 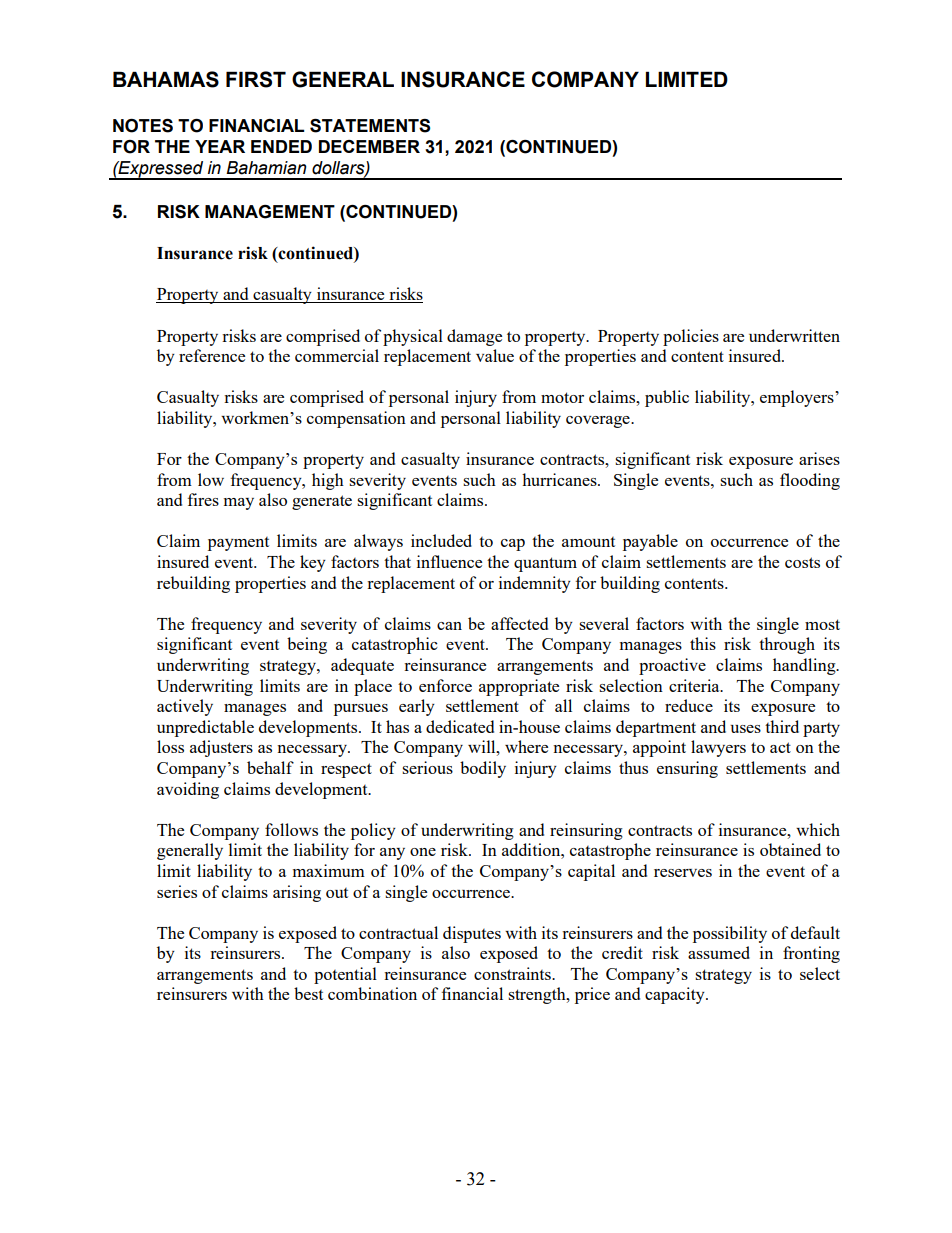 I want to click on appropriate, so click(x=519, y=687).
